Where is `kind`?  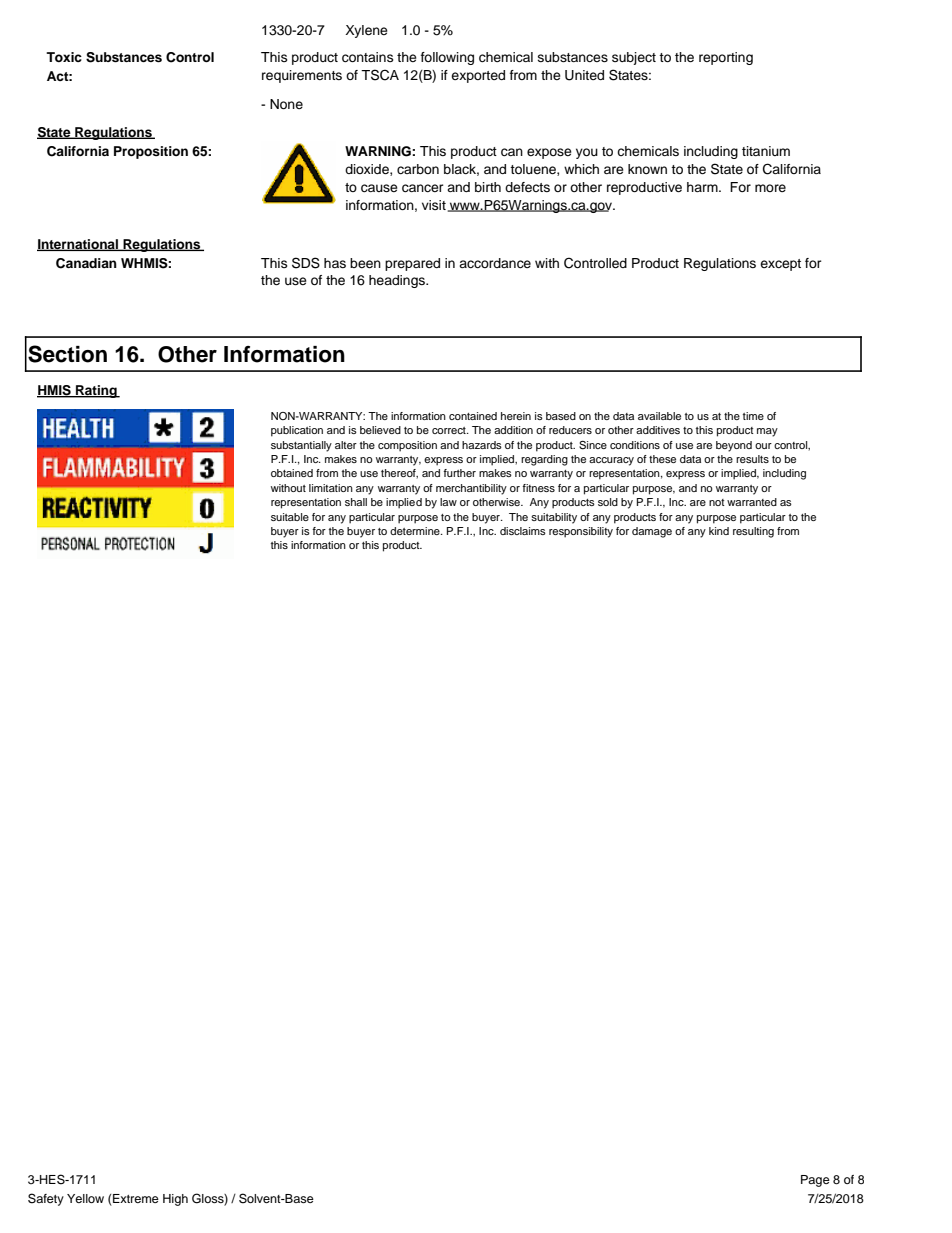 kind is located at coordinates (719, 531).
